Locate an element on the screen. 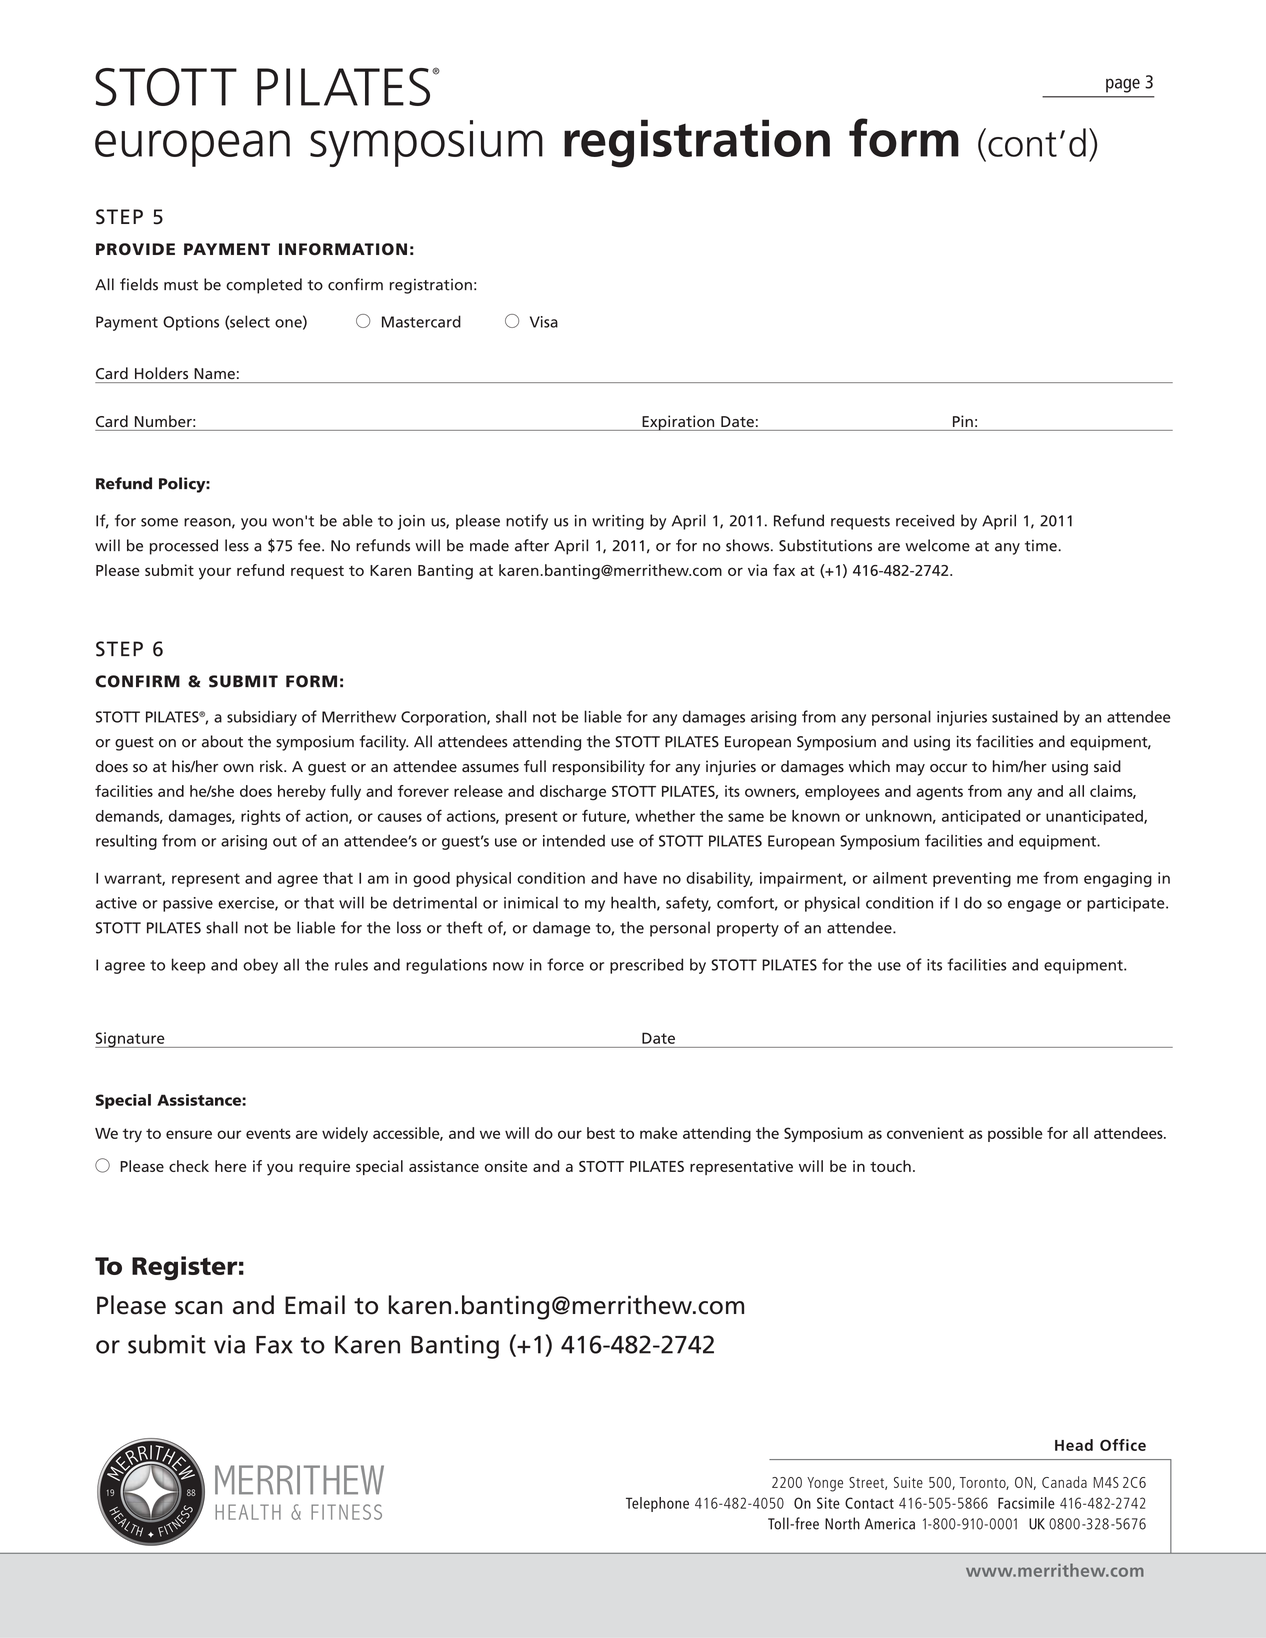  Telephone is located at coordinates (657, 1504).
